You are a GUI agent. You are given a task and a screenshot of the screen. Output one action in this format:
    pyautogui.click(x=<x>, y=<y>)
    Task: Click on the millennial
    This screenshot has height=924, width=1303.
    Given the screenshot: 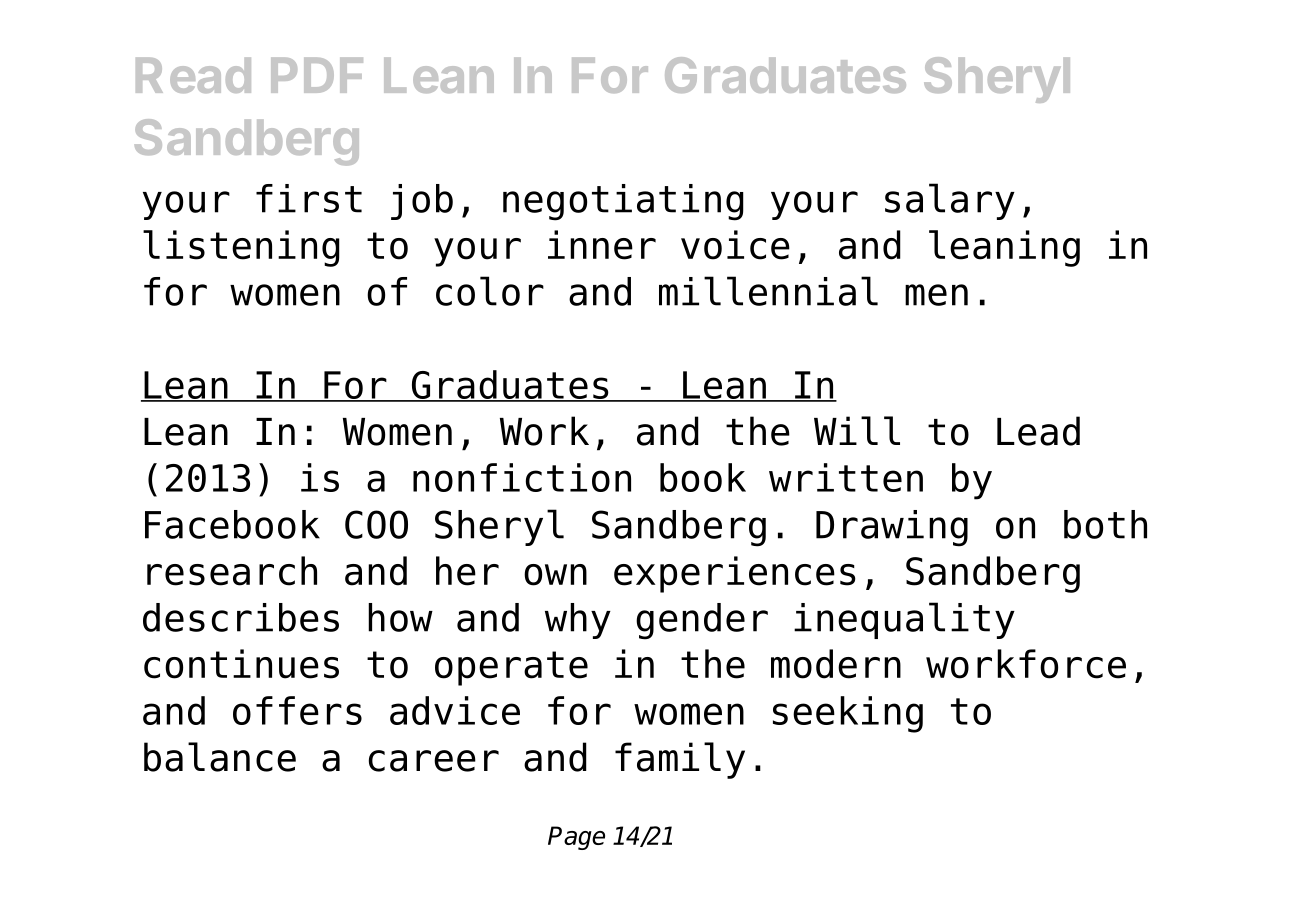 What is the action you would take?
    pyautogui.click(x=768, y=291)
